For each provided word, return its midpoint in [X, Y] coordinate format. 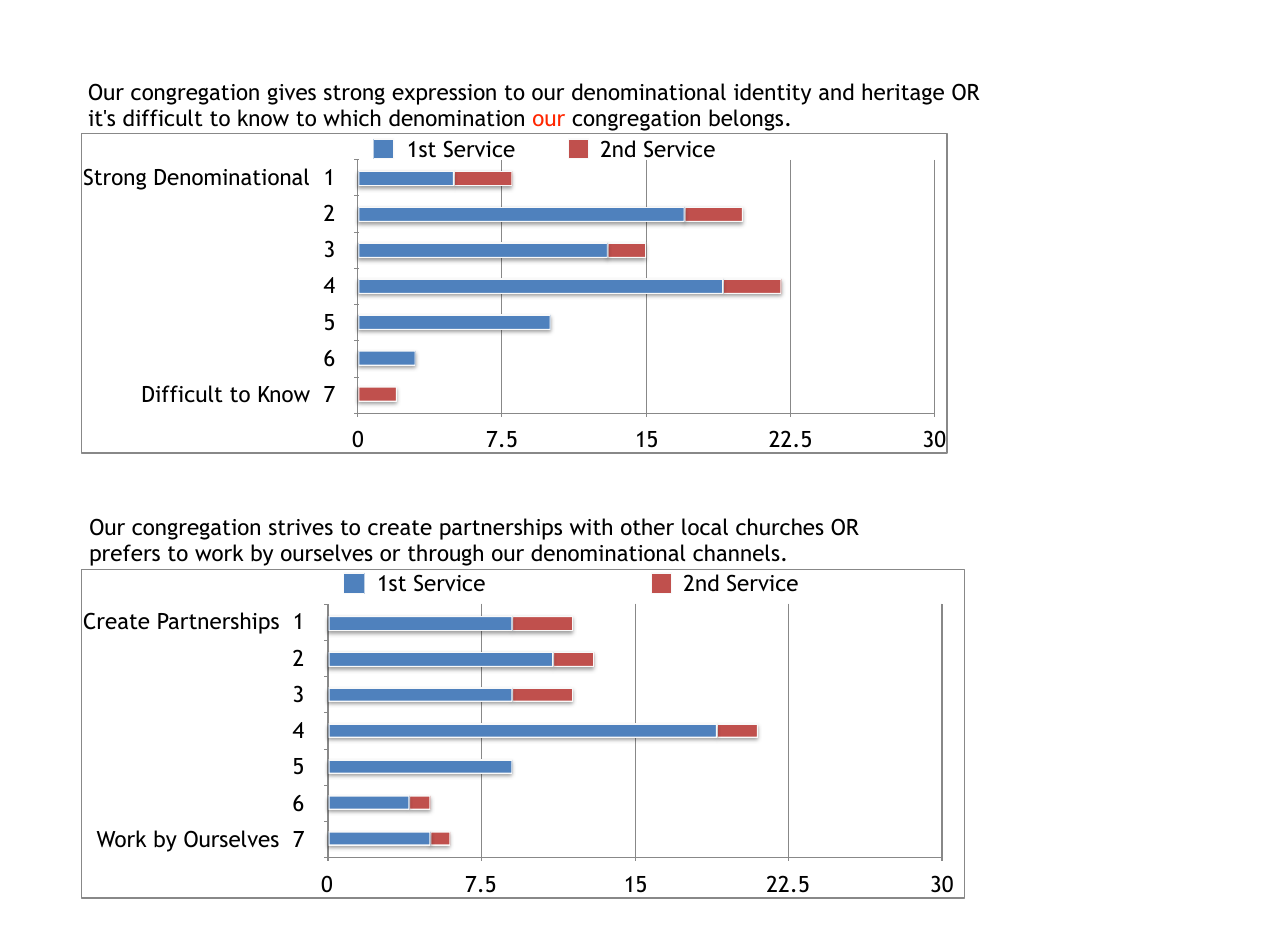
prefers [125, 555]
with [591, 527]
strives [301, 527]
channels [736, 553]
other [647, 527]
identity [772, 94]
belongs [746, 120]
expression [444, 94]
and [836, 91]
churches [780, 527]
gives [292, 94]
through [445, 555]
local [705, 527]
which [352, 118]
